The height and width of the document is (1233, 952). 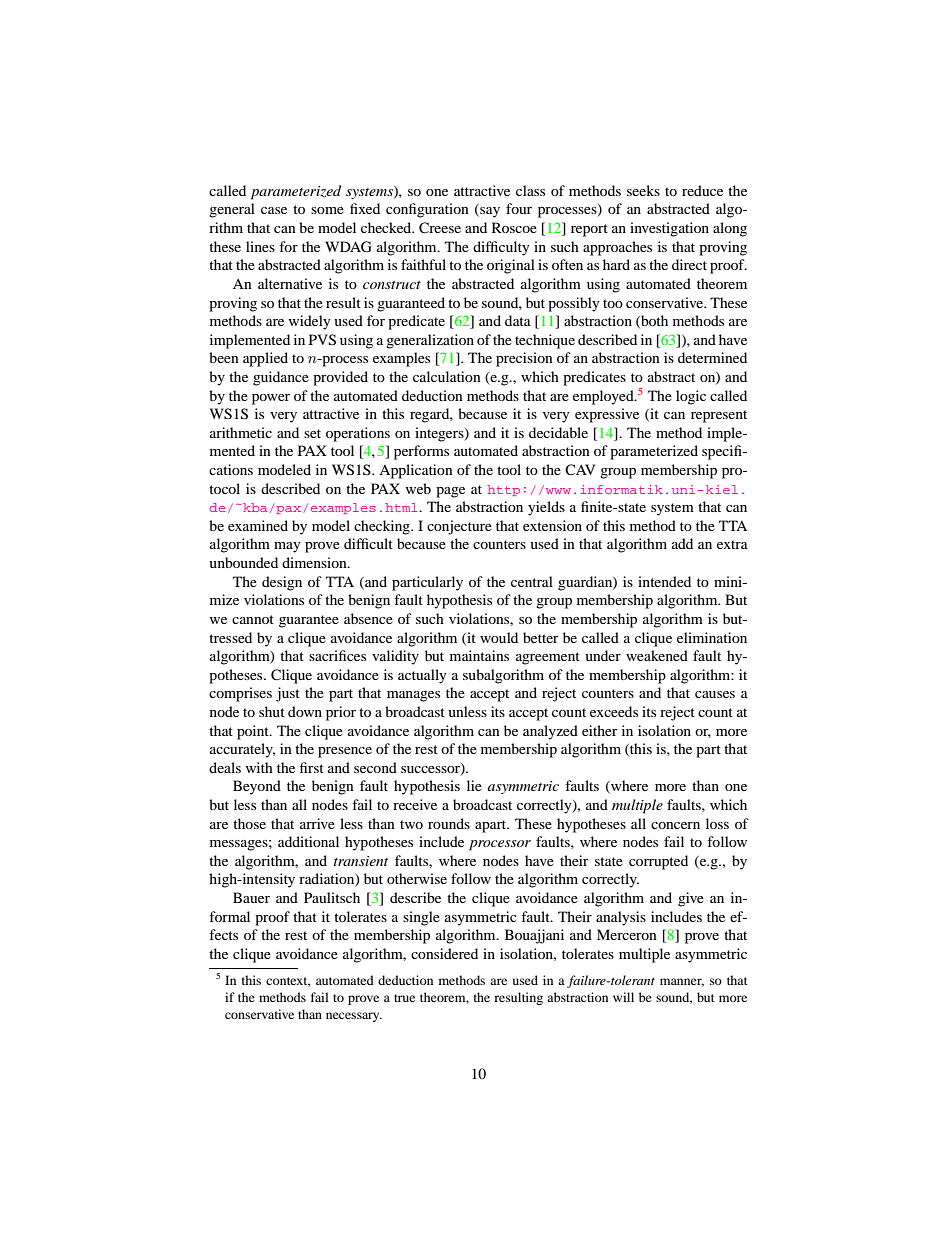 I want to click on design, so click(x=282, y=583).
